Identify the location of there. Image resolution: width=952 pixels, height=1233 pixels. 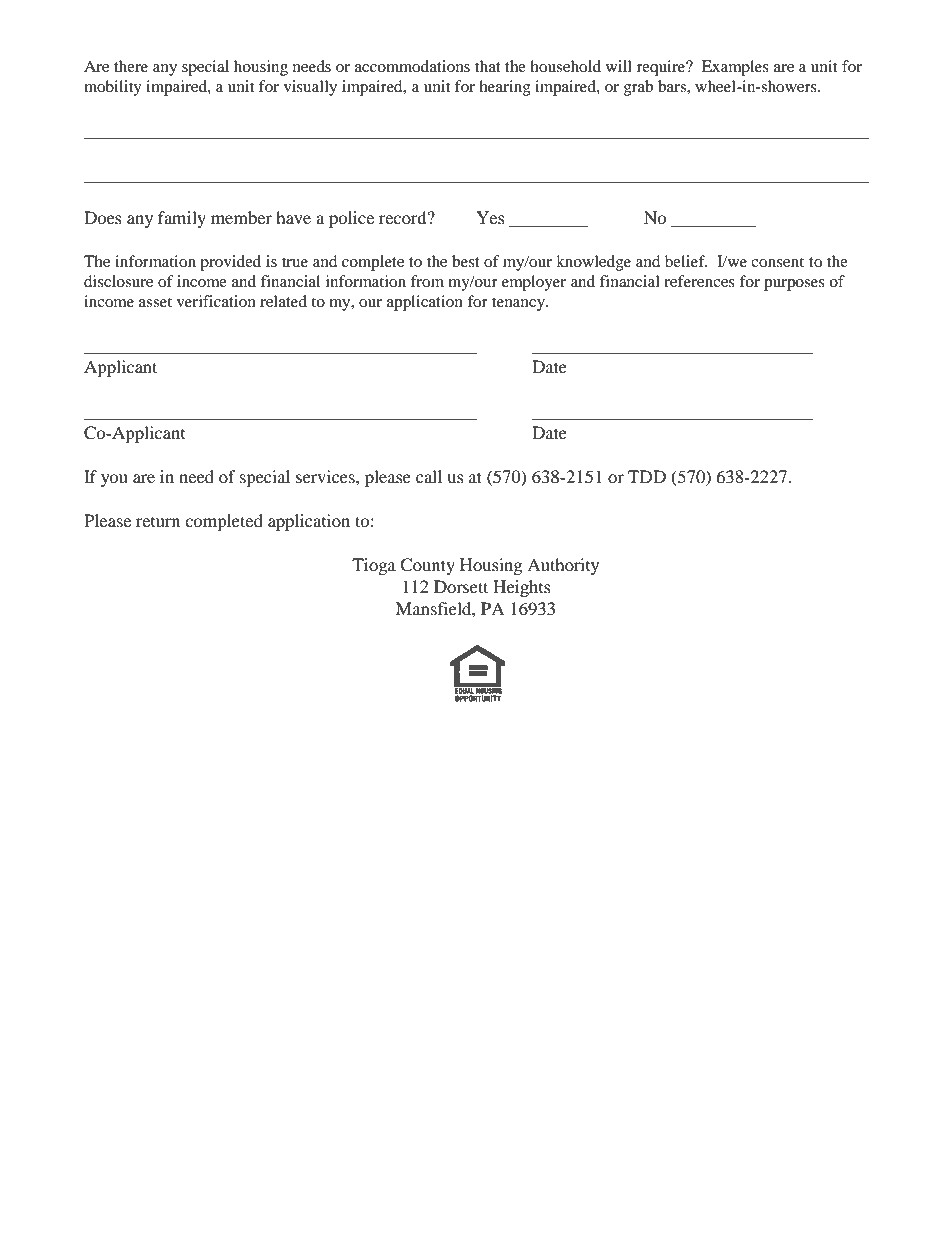
(131, 66).
